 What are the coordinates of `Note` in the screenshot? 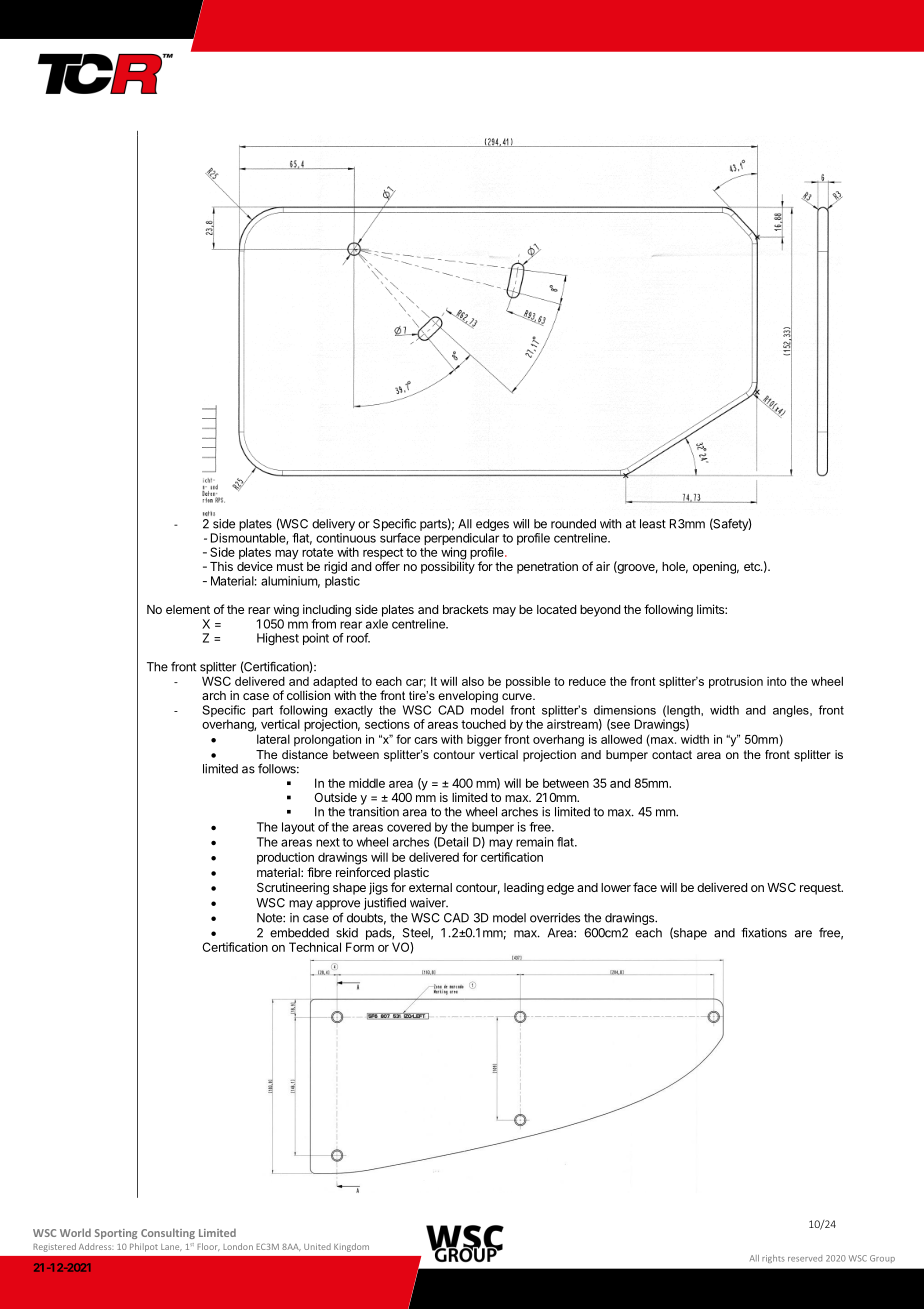 It's located at (270, 918).
